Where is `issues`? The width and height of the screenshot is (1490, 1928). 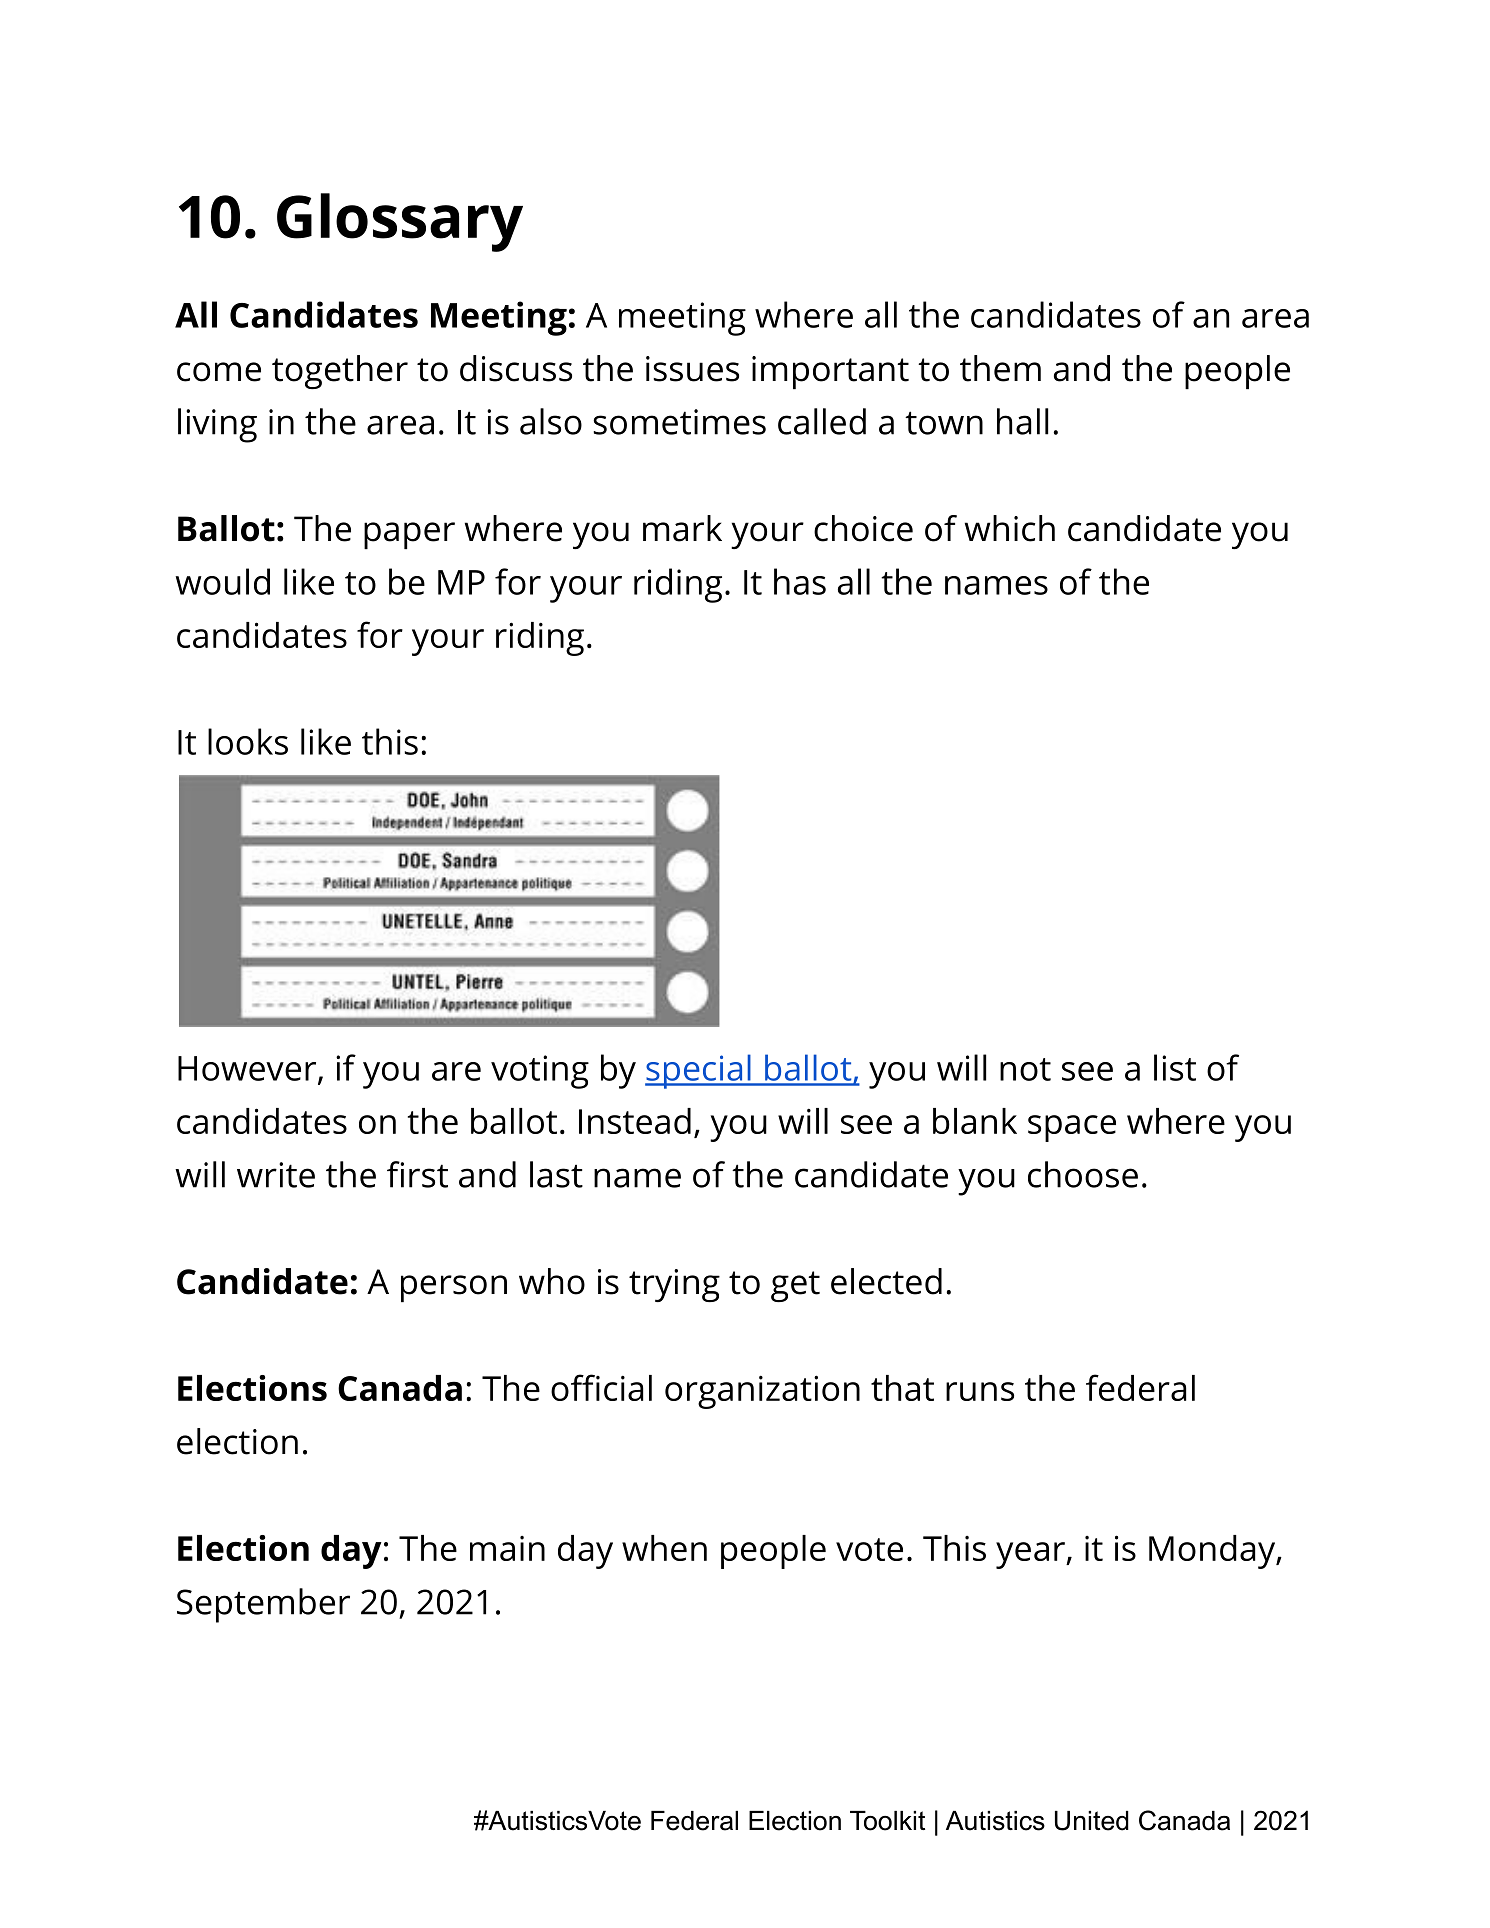 issues is located at coordinates (692, 369).
